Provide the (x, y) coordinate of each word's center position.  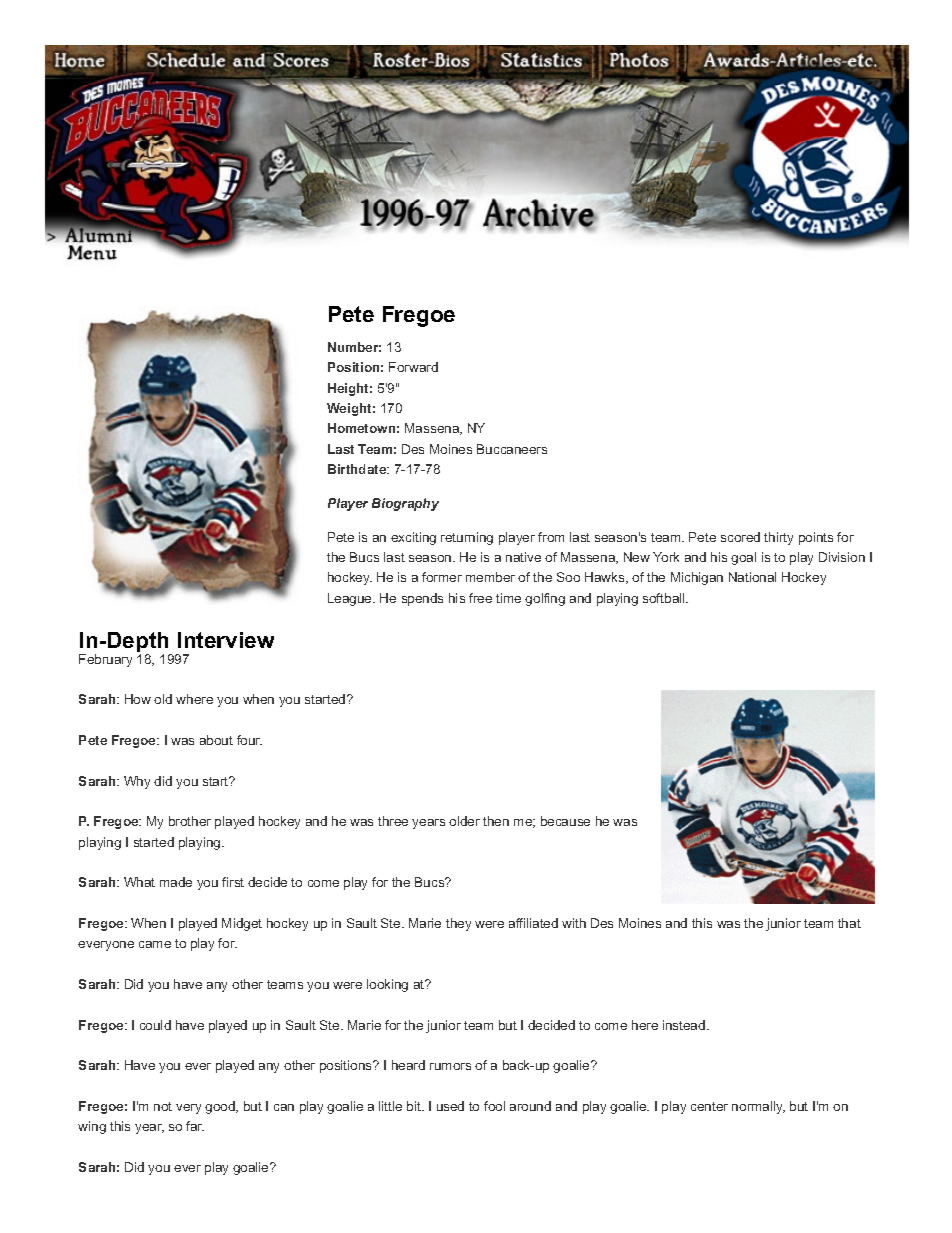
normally (758, 1107)
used (450, 1106)
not (163, 1106)
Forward (413, 367)
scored (740, 537)
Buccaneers (512, 449)
